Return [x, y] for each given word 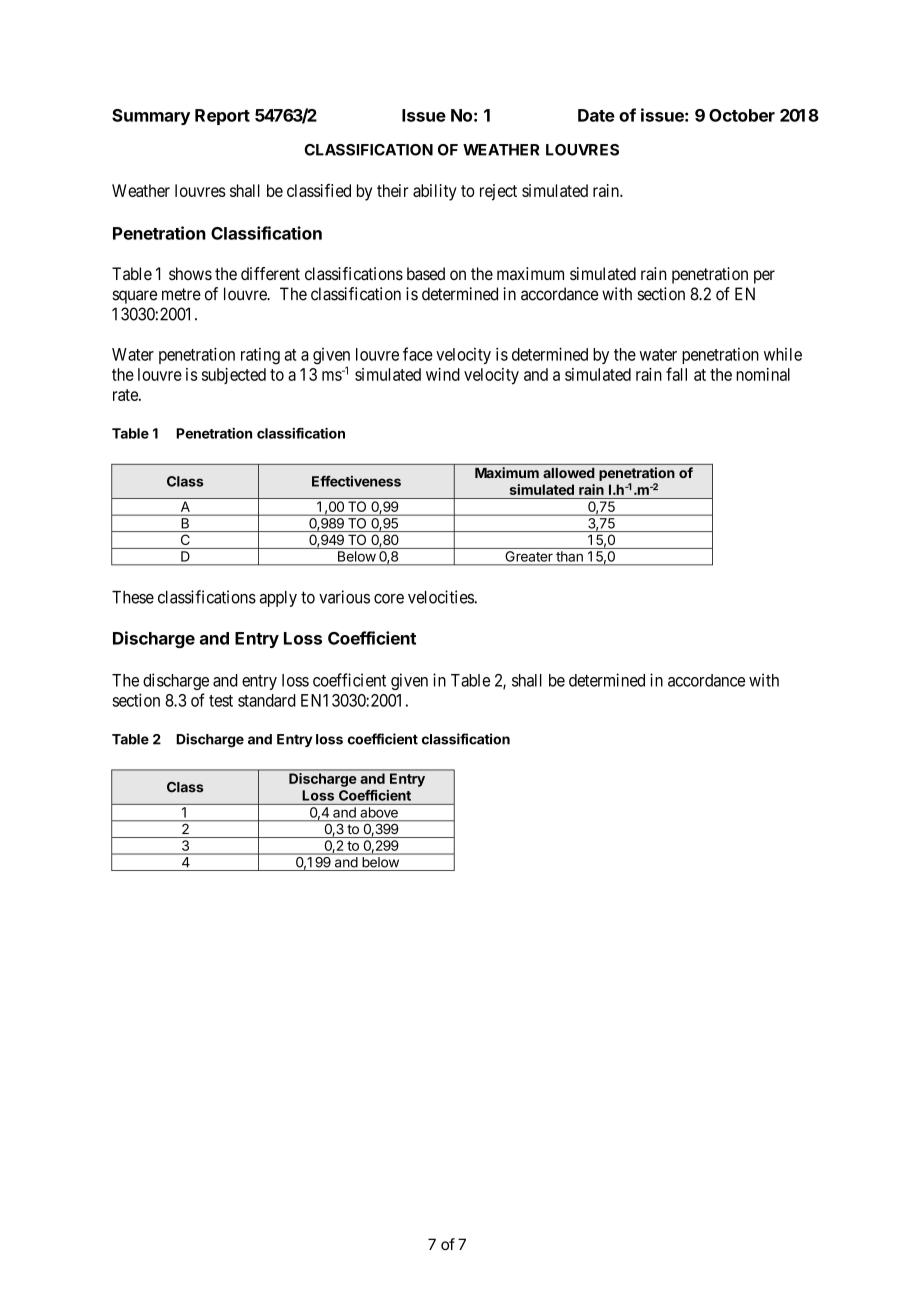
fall [676, 374]
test [221, 701]
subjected [234, 376]
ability [435, 192]
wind [443, 374]
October [742, 115]
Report [222, 117]
